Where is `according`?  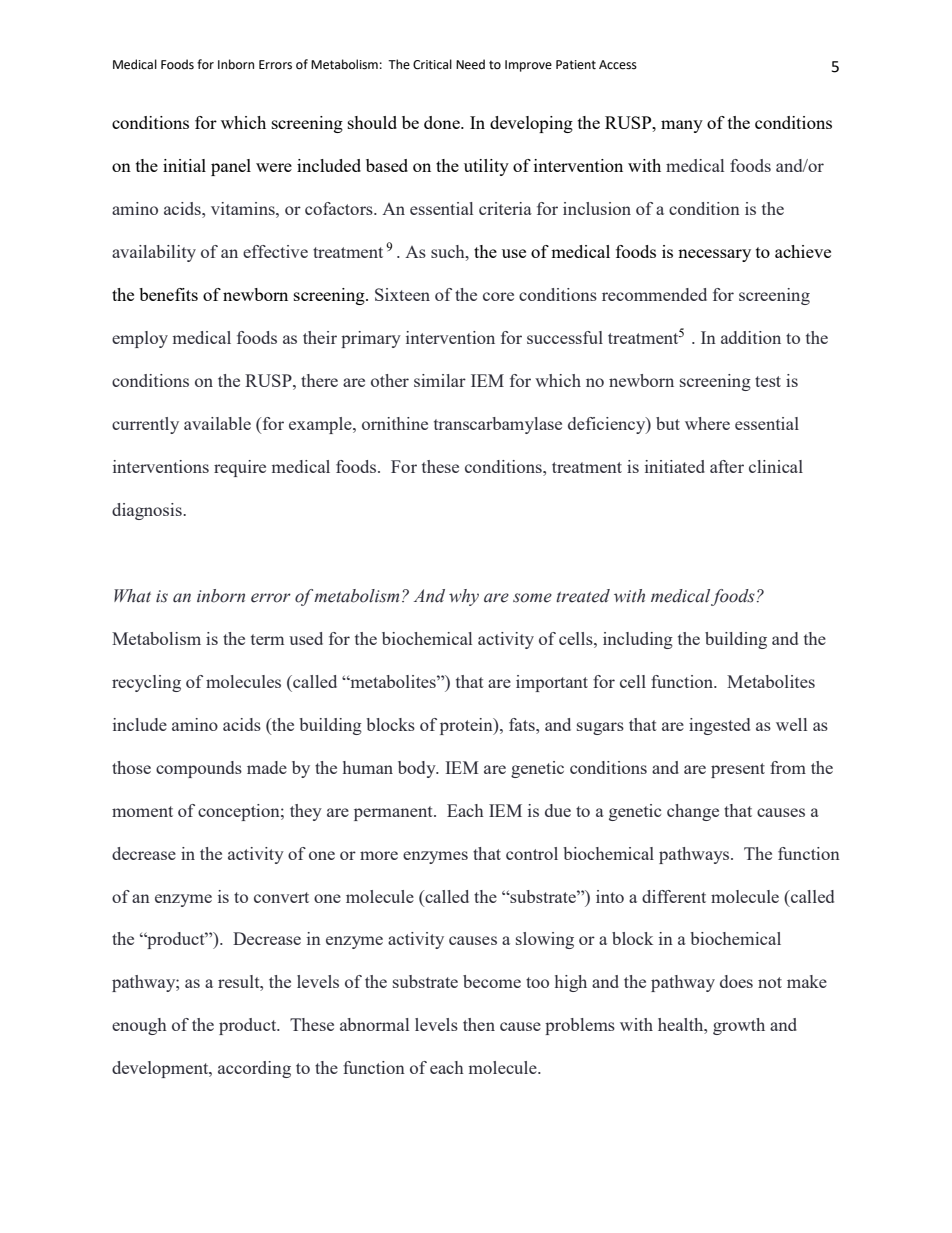 according is located at coordinates (254, 1069).
